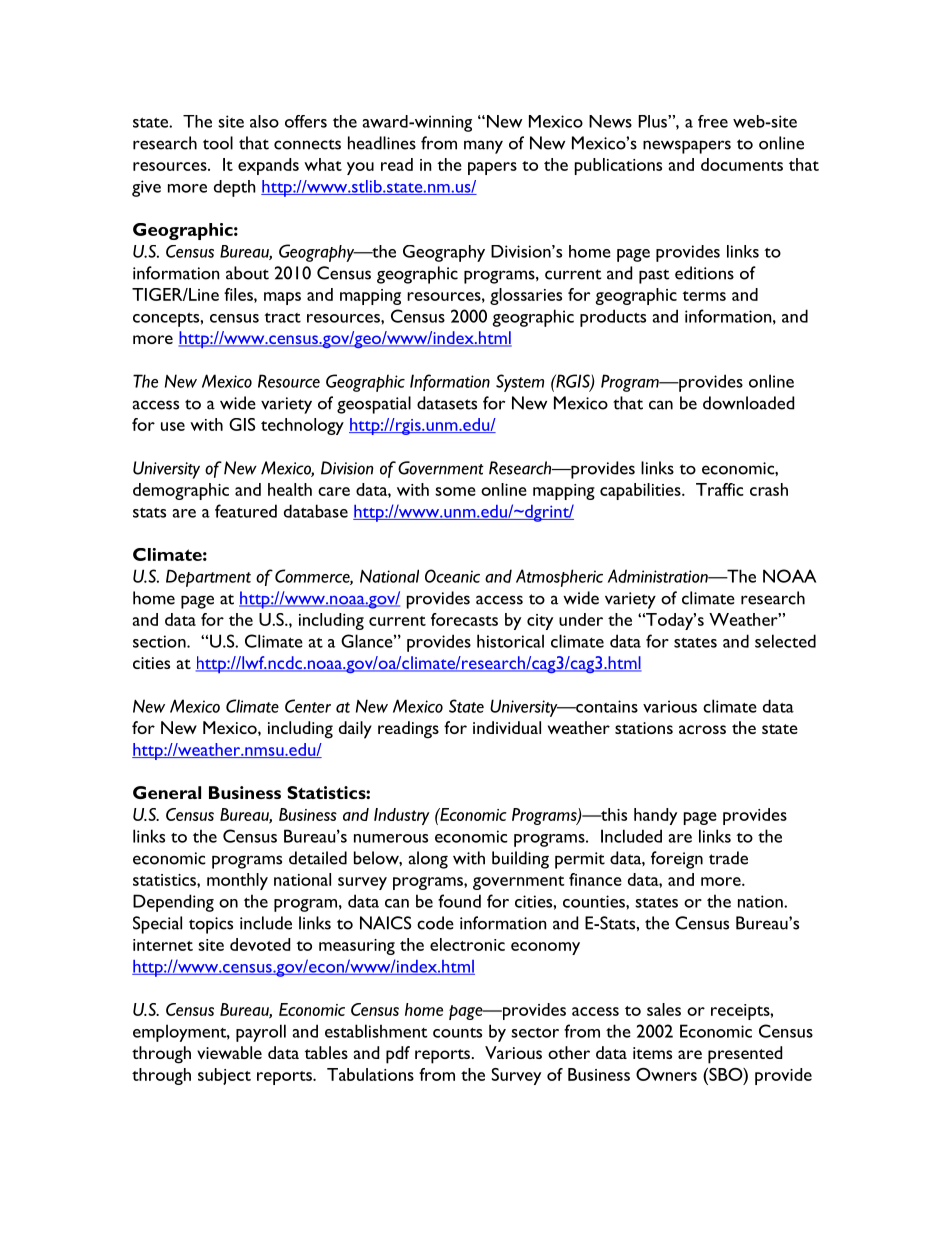 Image resolution: width=952 pixels, height=1233 pixels. I want to click on some, so click(455, 491).
